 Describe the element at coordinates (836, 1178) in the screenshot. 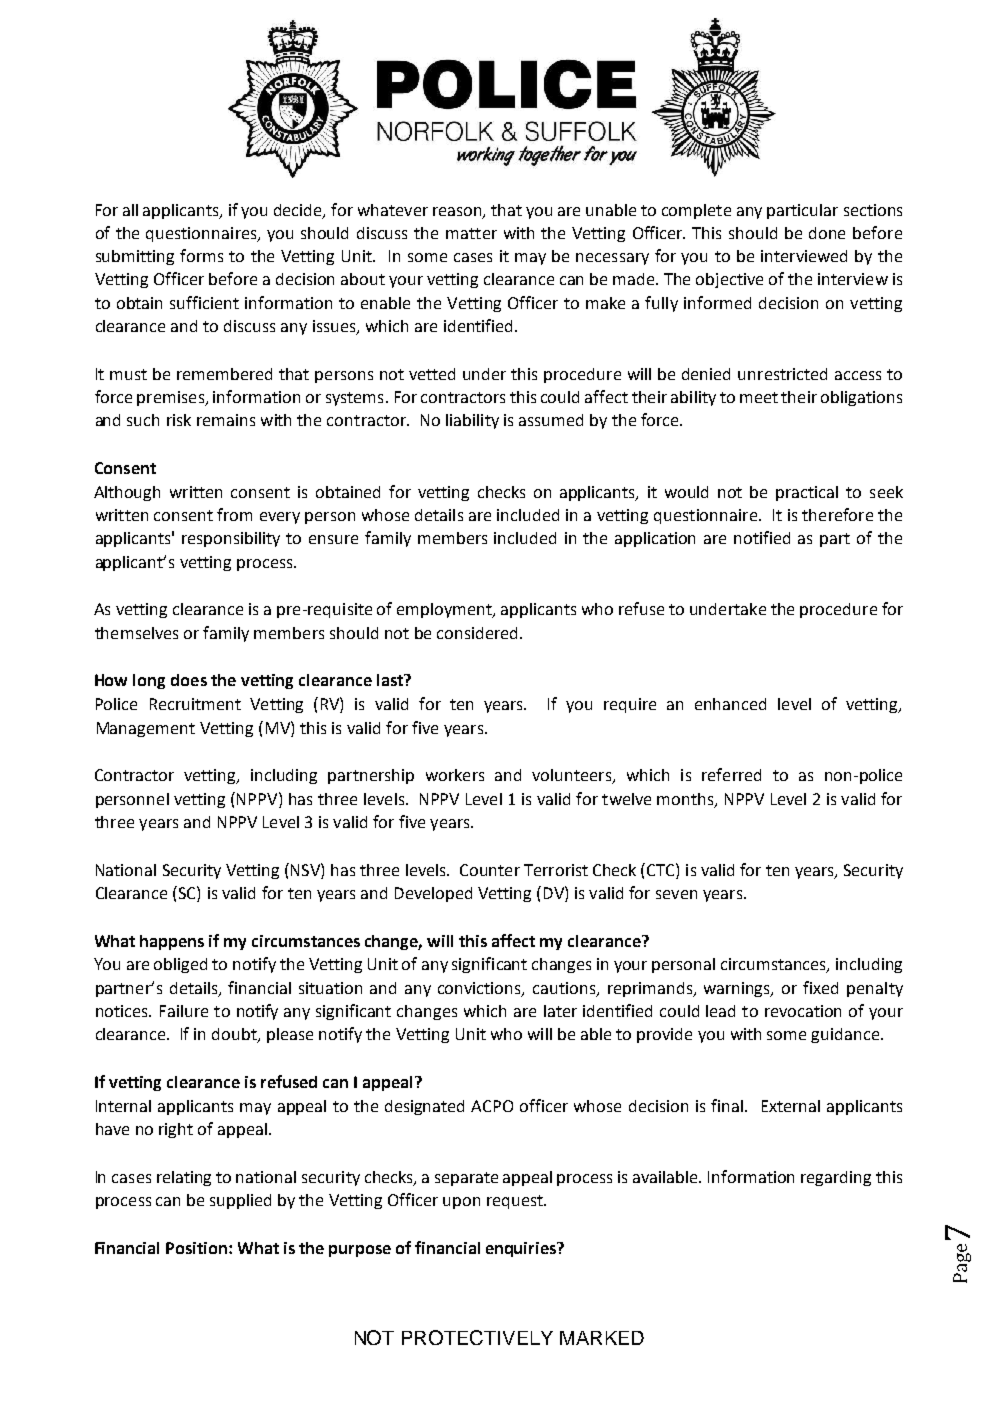

I see `regarding` at that location.
